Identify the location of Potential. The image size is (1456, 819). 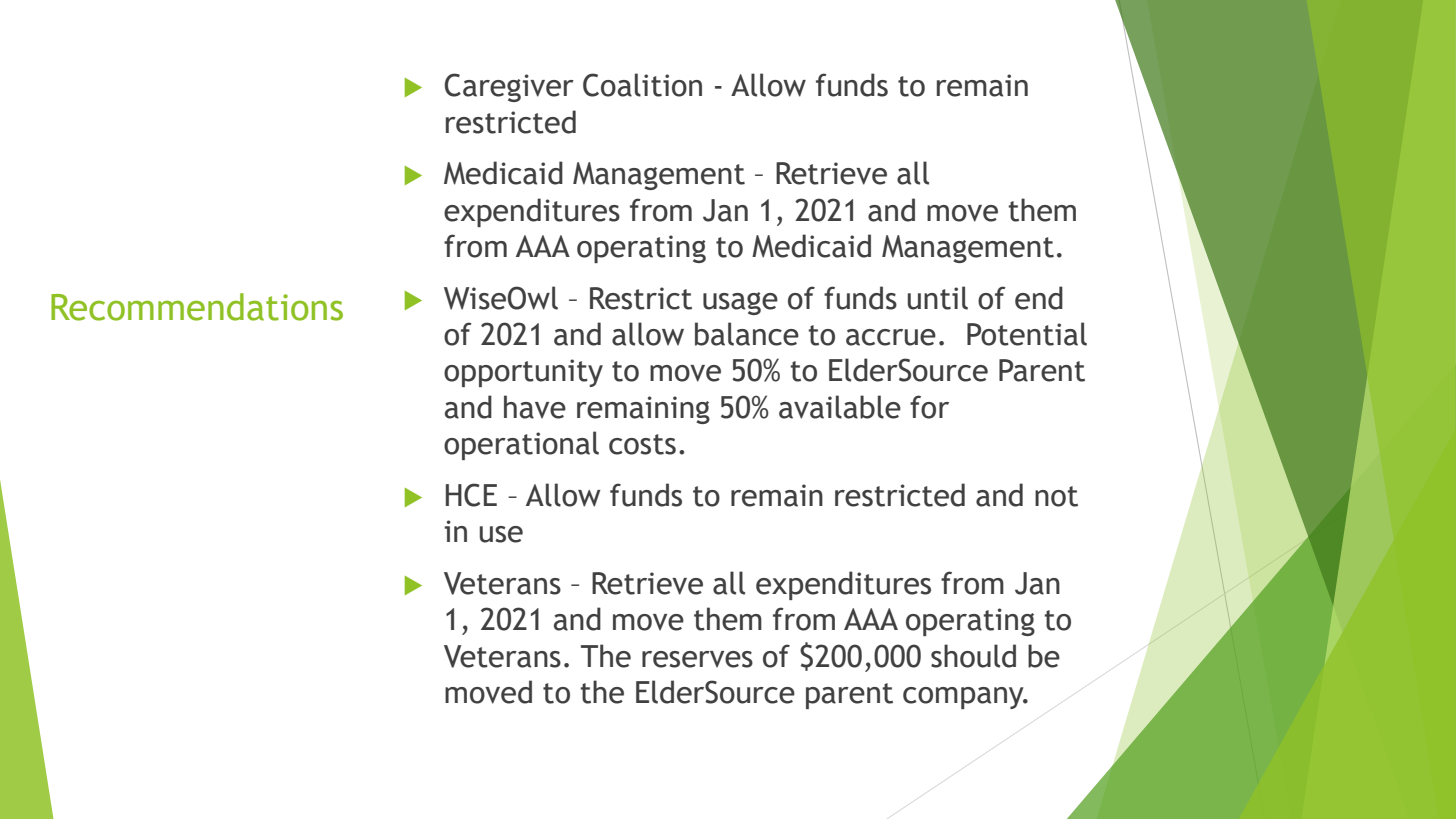
(1027, 334).
